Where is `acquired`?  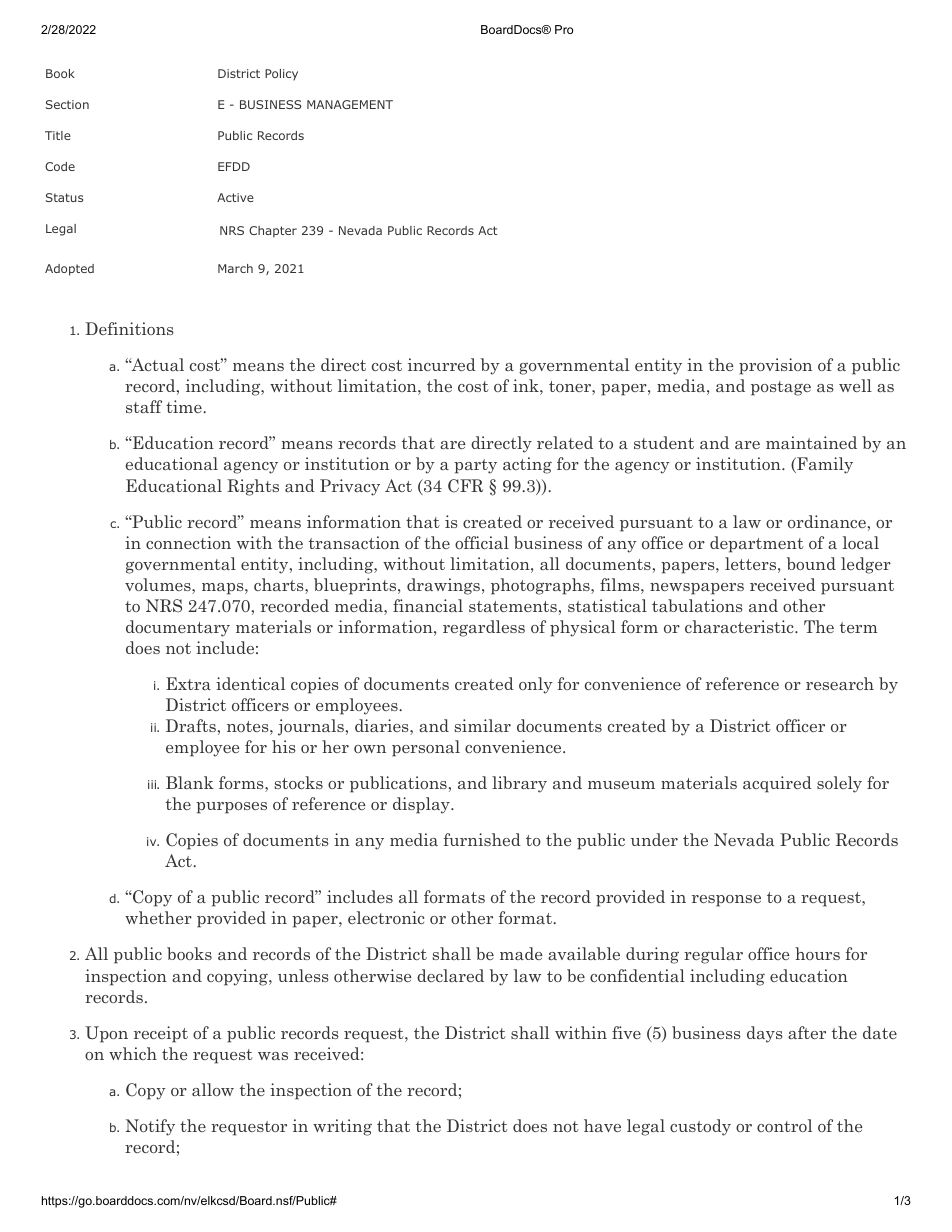
acquired is located at coordinates (777, 784).
